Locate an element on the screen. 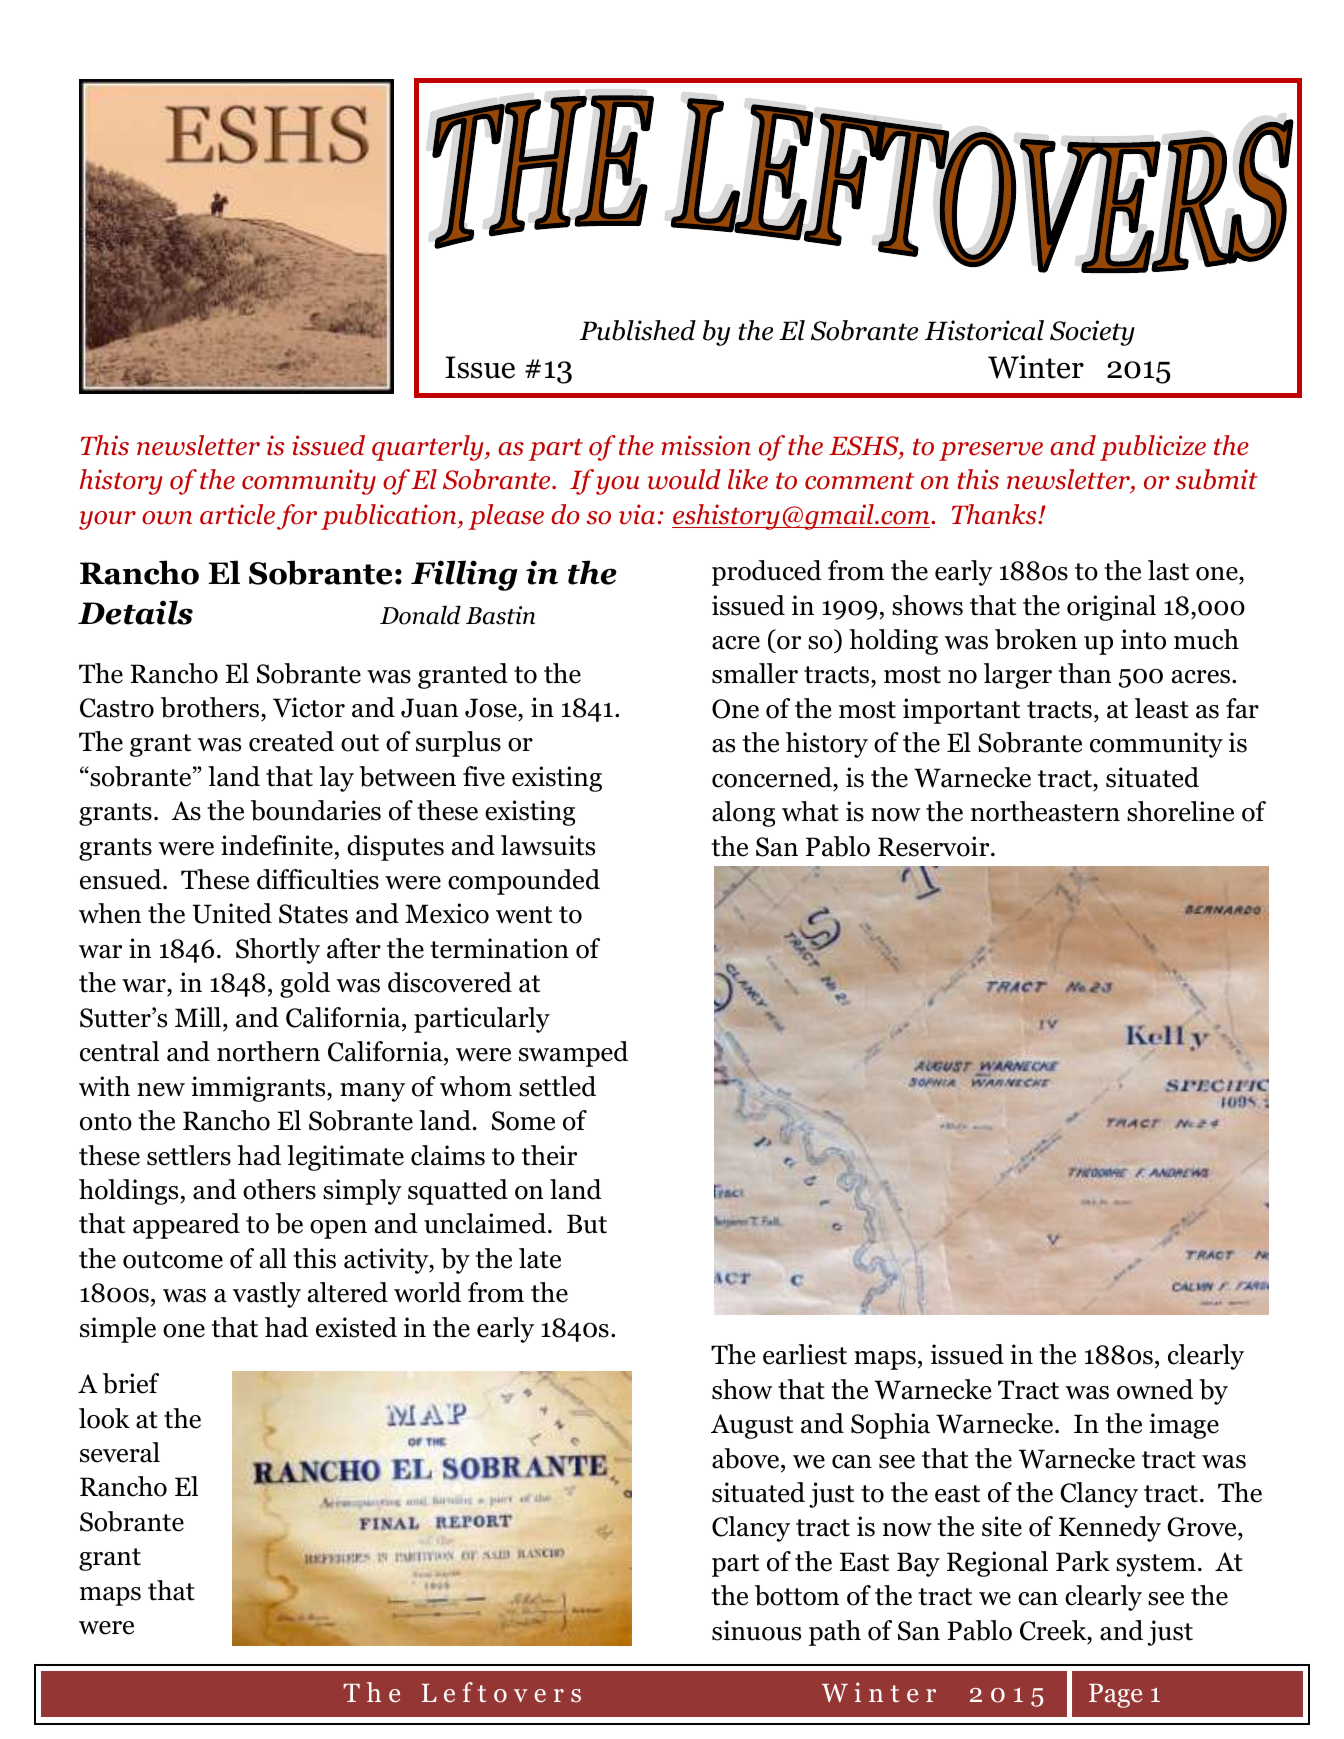 This screenshot has height=1739, width=1344. Society is located at coordinates (1092, 333).
